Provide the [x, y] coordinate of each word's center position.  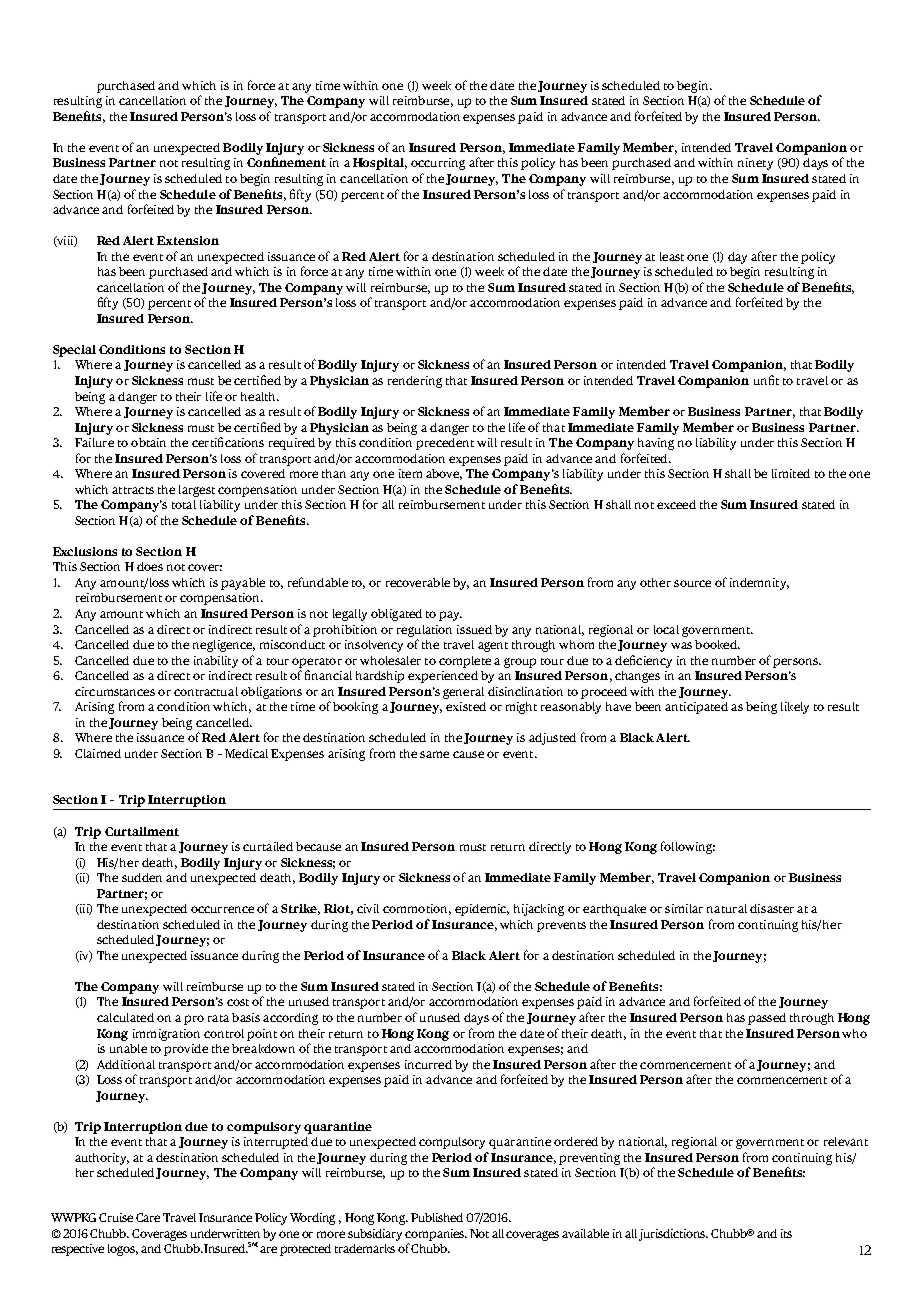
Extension [188, 240]
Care [148, 1217]
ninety [755, 164]
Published [437, 1217]
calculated [125, 1017]
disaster [772, 908]
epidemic [482, 910]
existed [466, 706]
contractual [206, 691]
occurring [438, 164]
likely [795, 708]
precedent [445, 444]
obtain [148, 442]
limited [791, 473]
